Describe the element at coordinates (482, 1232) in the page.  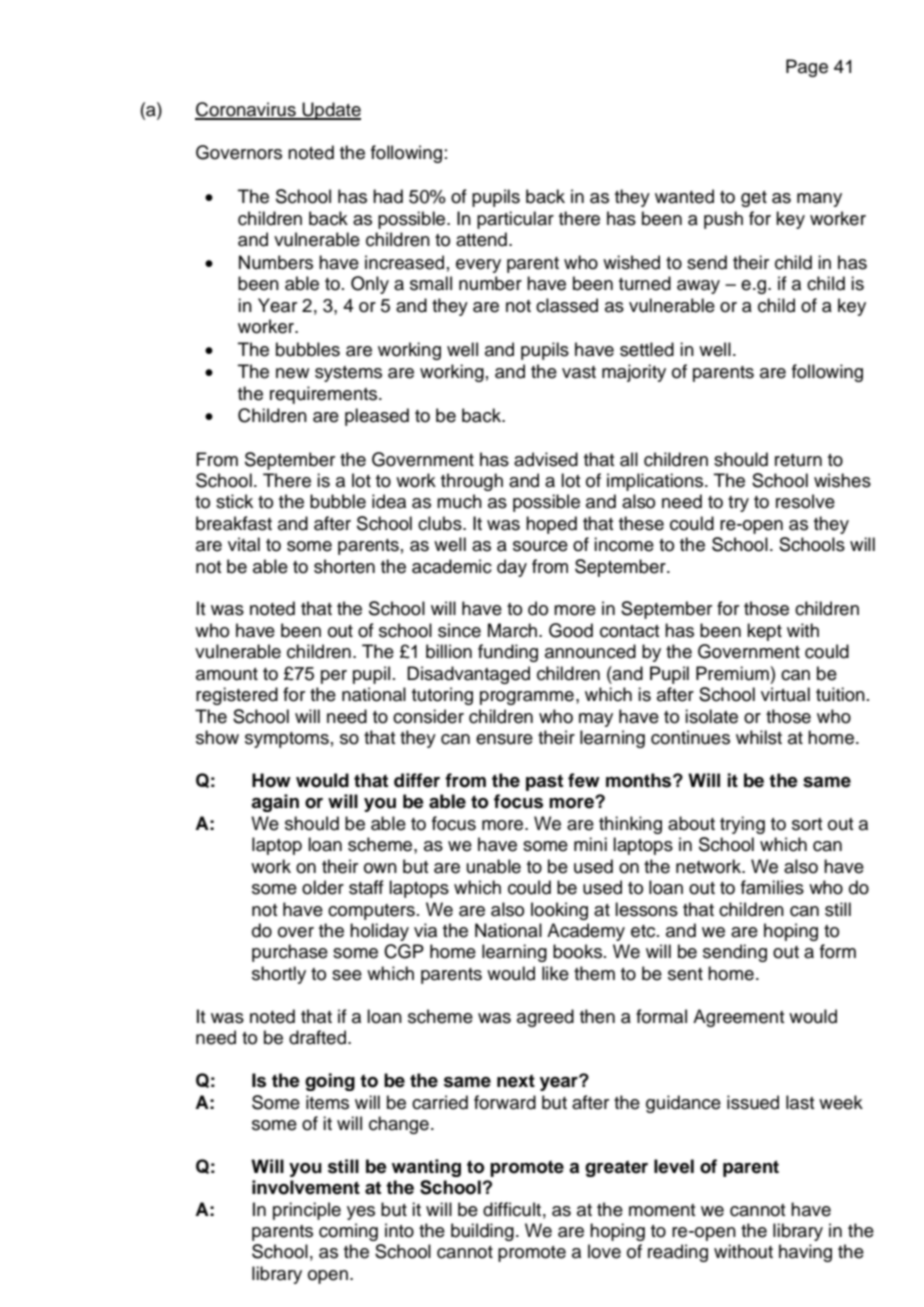
I see `building` at that location.
